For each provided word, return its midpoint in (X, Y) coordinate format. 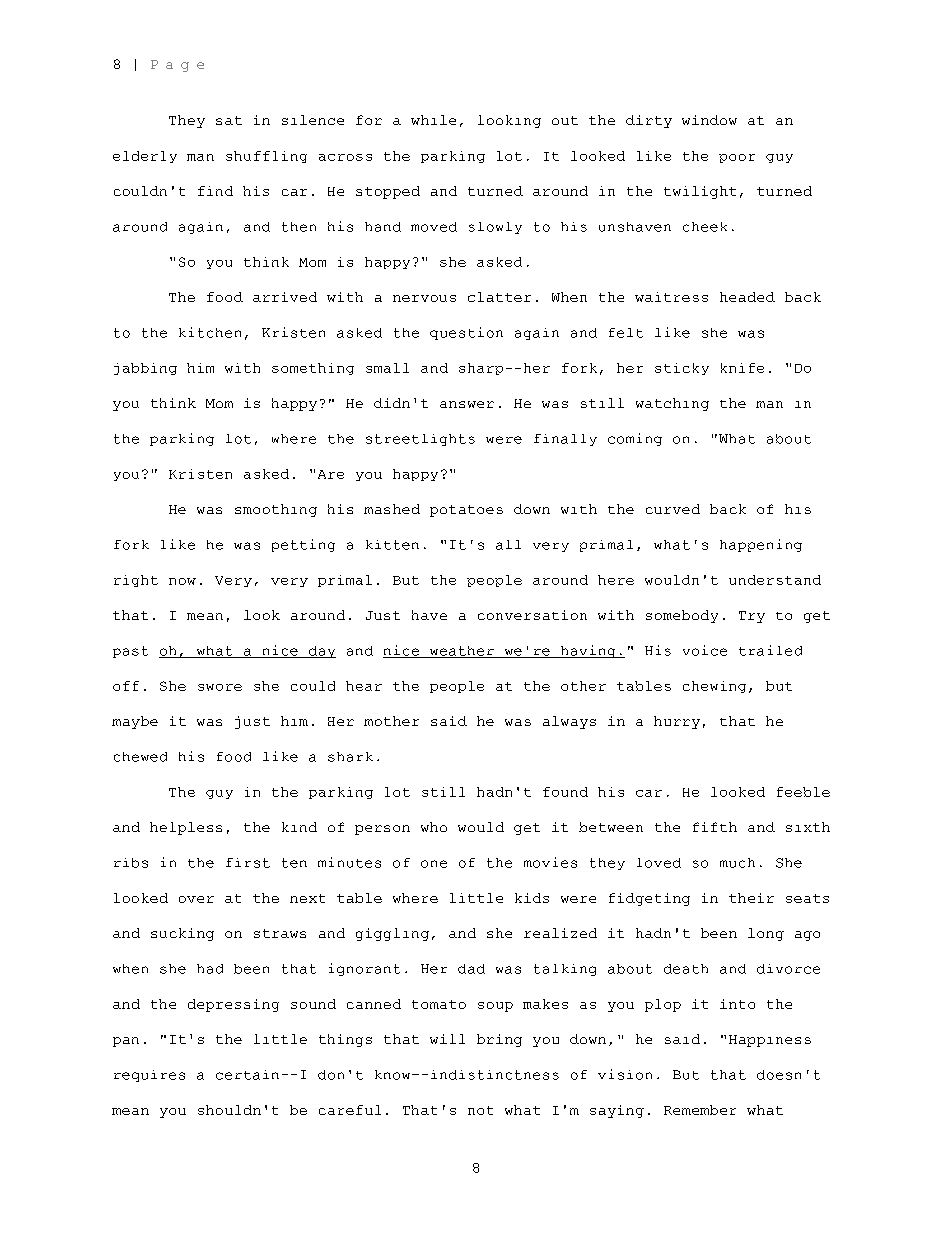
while (433, 120)
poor (737, 158)
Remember (700, 1110)
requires (149, 1076)
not (480, 1110)
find (215, 191)
